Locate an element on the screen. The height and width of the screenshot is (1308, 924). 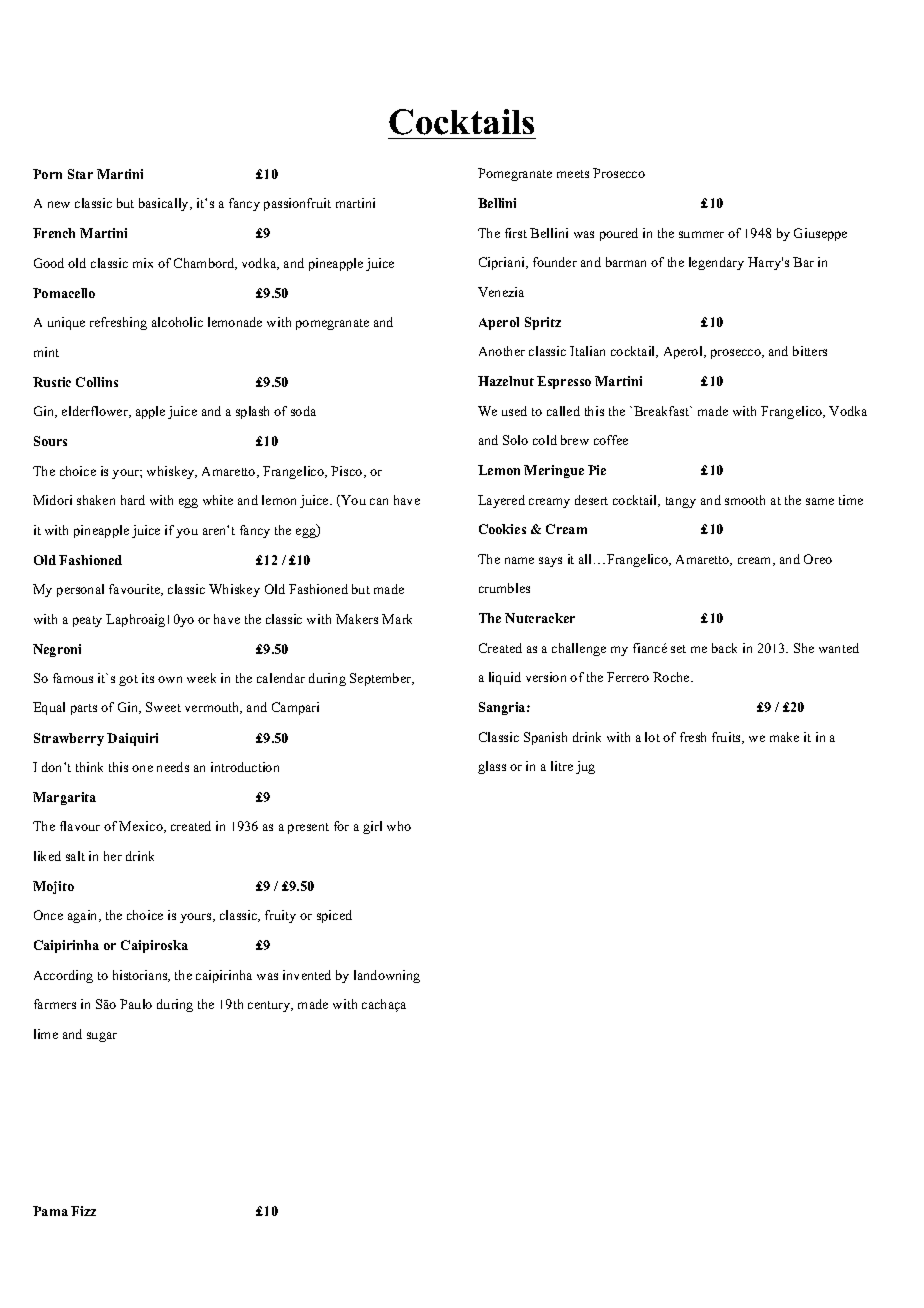
landowning is located at coordinates (387, 976).
